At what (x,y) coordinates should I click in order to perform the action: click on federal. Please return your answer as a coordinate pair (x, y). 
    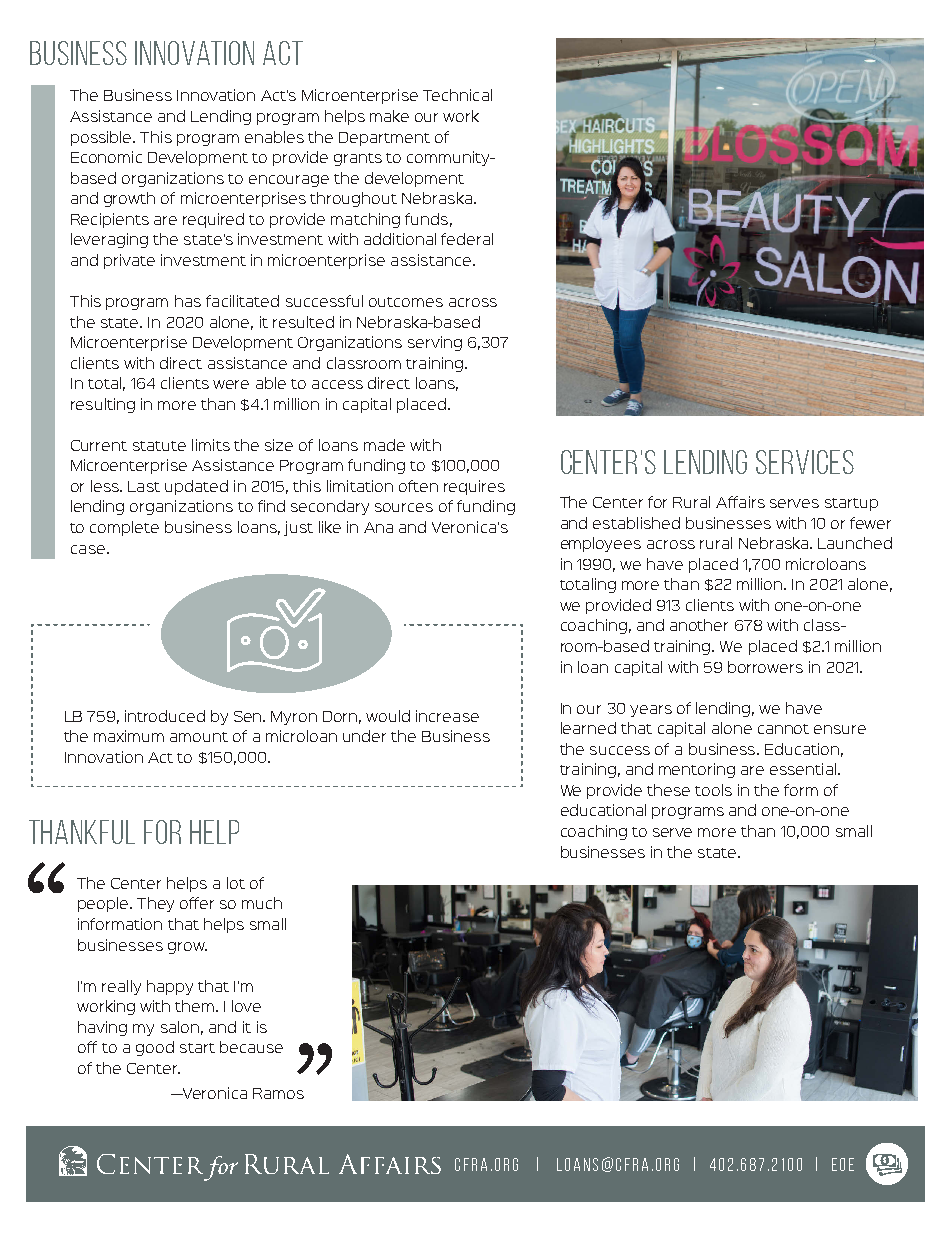
    Looking at the image, I should click on (467, 239).
